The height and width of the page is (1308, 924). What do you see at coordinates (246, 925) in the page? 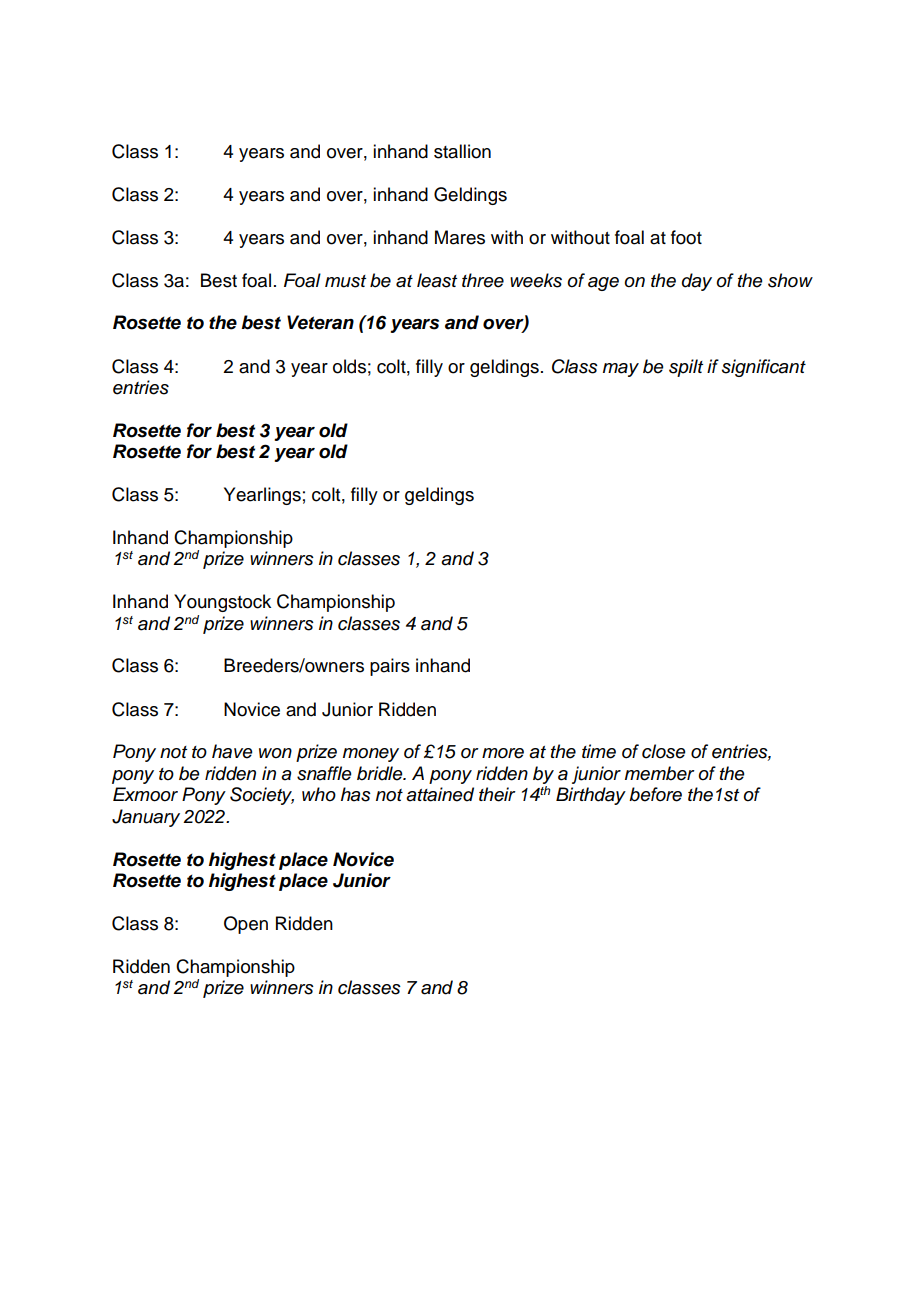
I see `Open` at bounding box center [246, 925].
